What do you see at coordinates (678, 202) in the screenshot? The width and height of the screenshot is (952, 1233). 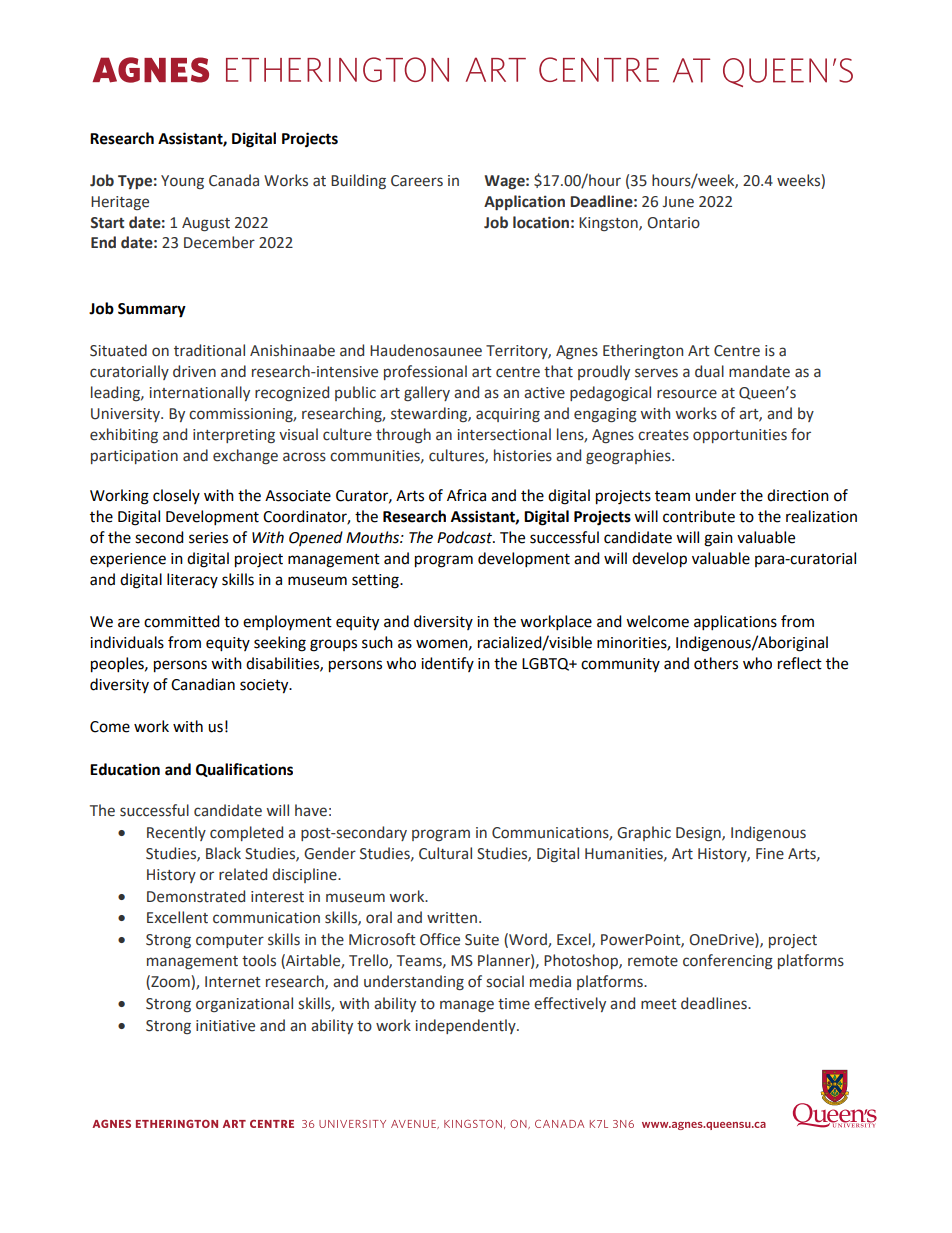 I see `June` at bounding box center [678, 202].
